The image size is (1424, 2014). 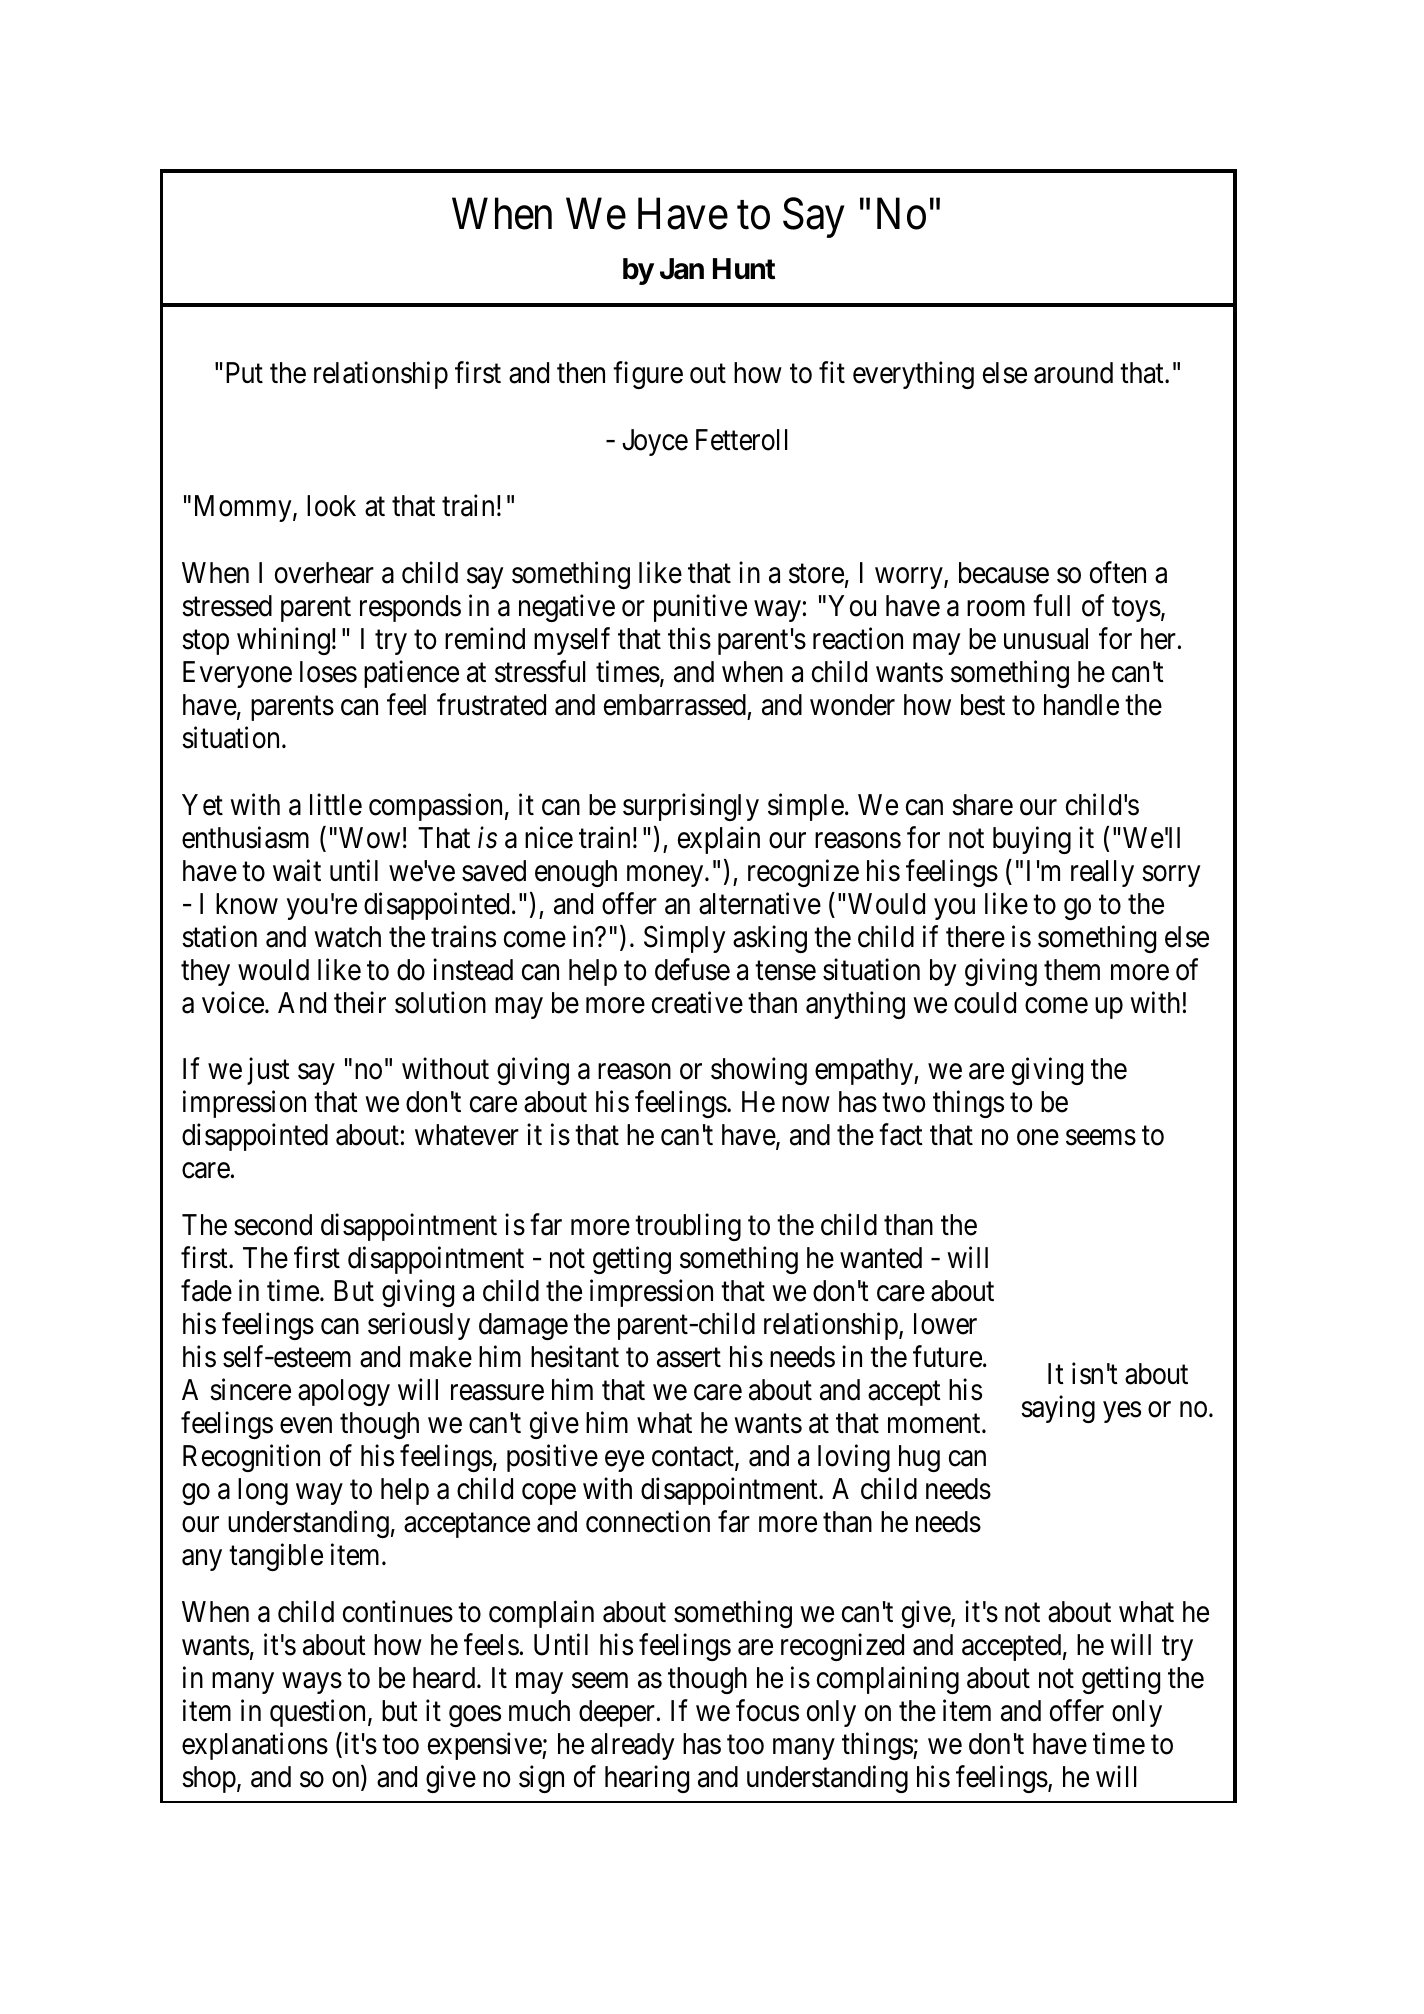 I want to click on ways, so click(x=312, y=1683).
